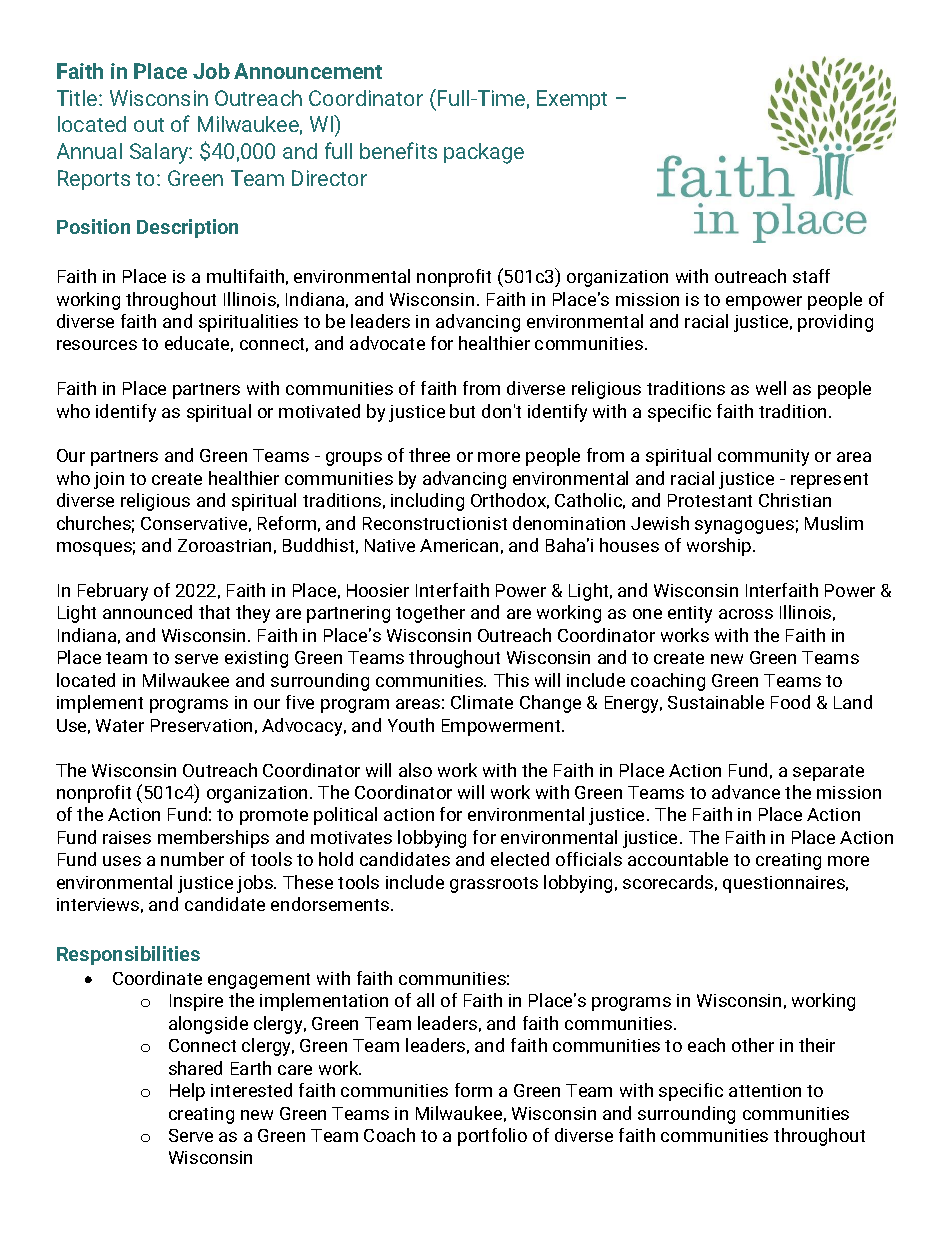 The width and height of the screenshot is (952, 1233). Describe the element at coordinates (765, 1090) in the screenshot. I see `attention` at that location.
